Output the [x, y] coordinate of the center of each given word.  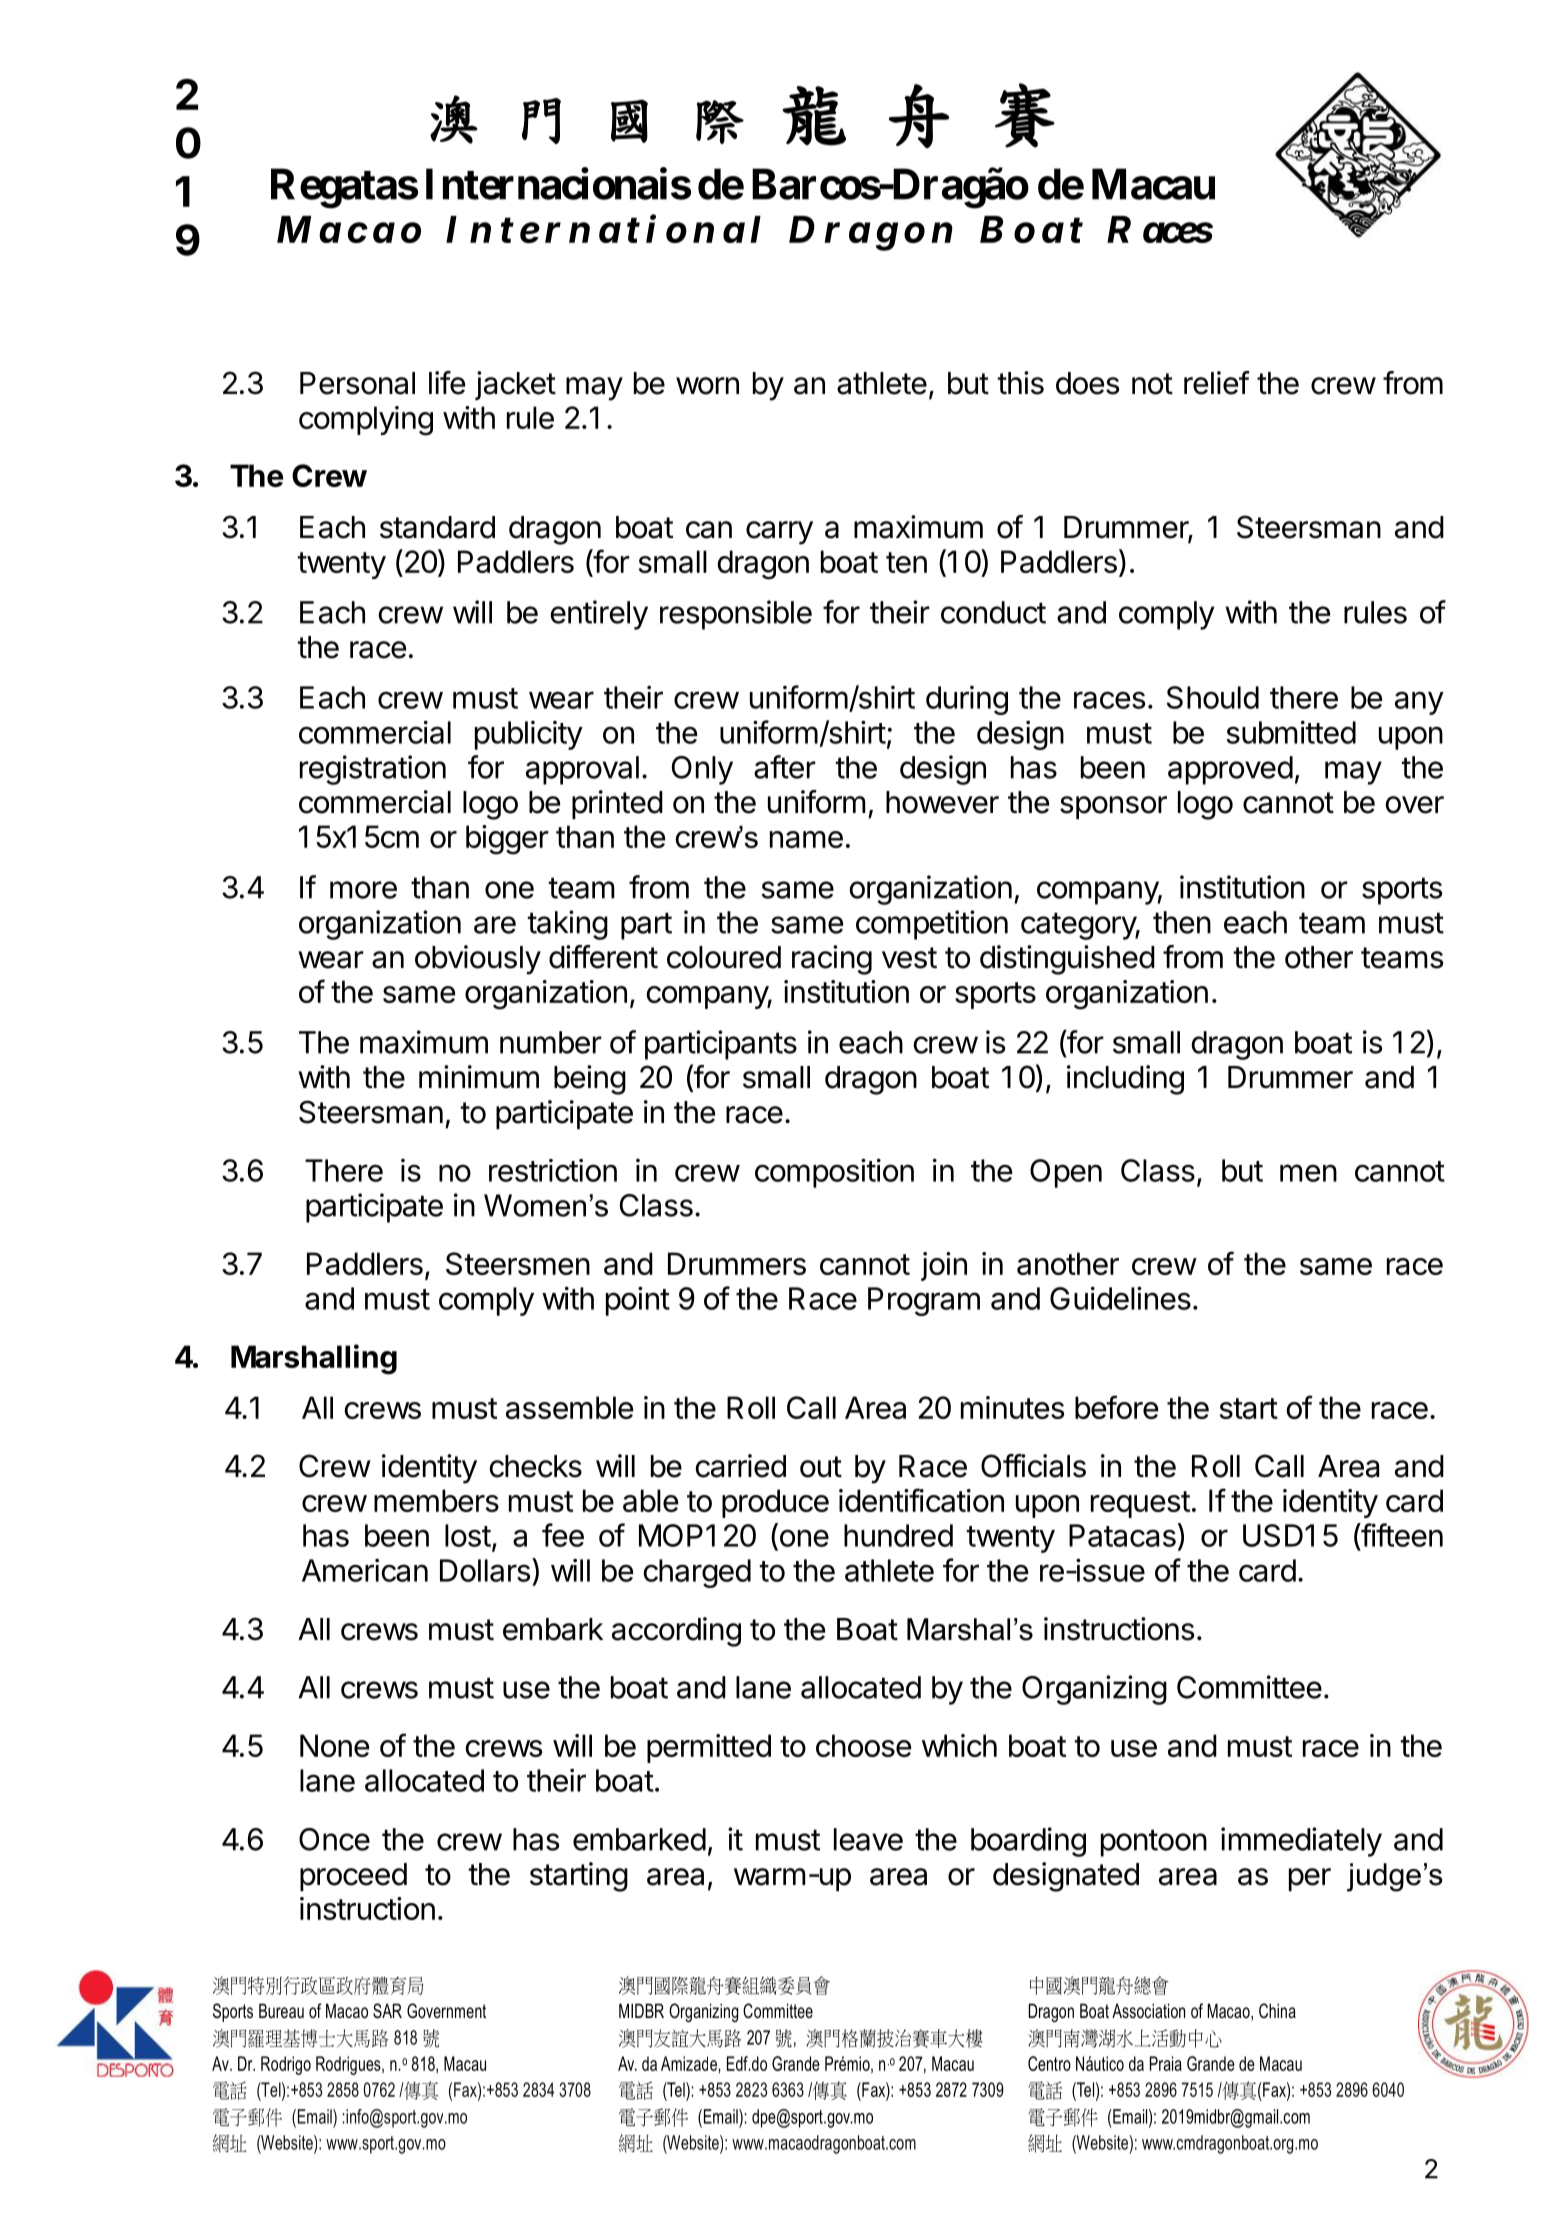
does [1087, 383]
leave [868, 1839]
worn [707, 386]
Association [1148, 2011]
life [447, 383]
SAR [387, 2011]
